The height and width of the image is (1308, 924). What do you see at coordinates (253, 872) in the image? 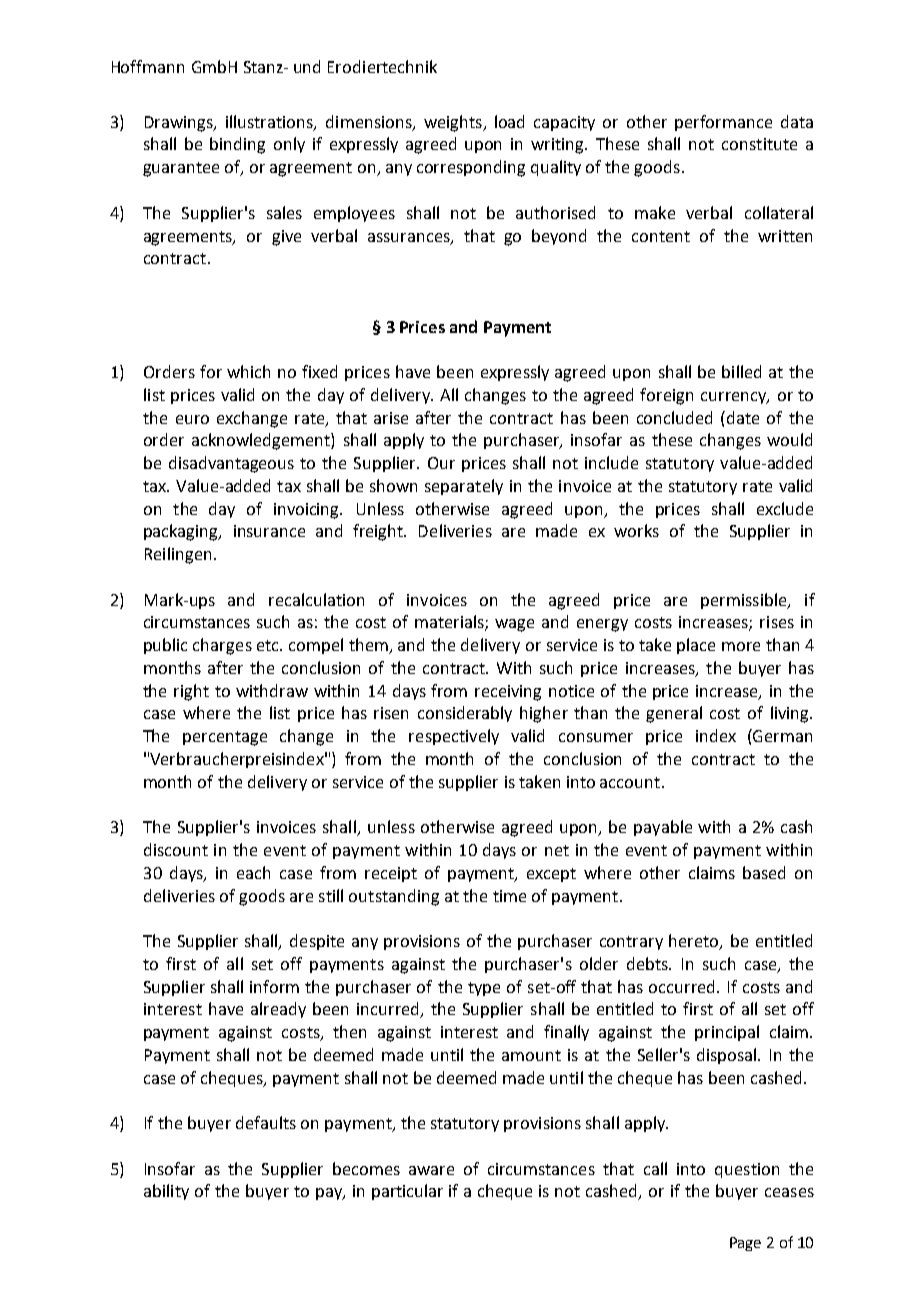
I see `each` at bounding box center [253, 872].
